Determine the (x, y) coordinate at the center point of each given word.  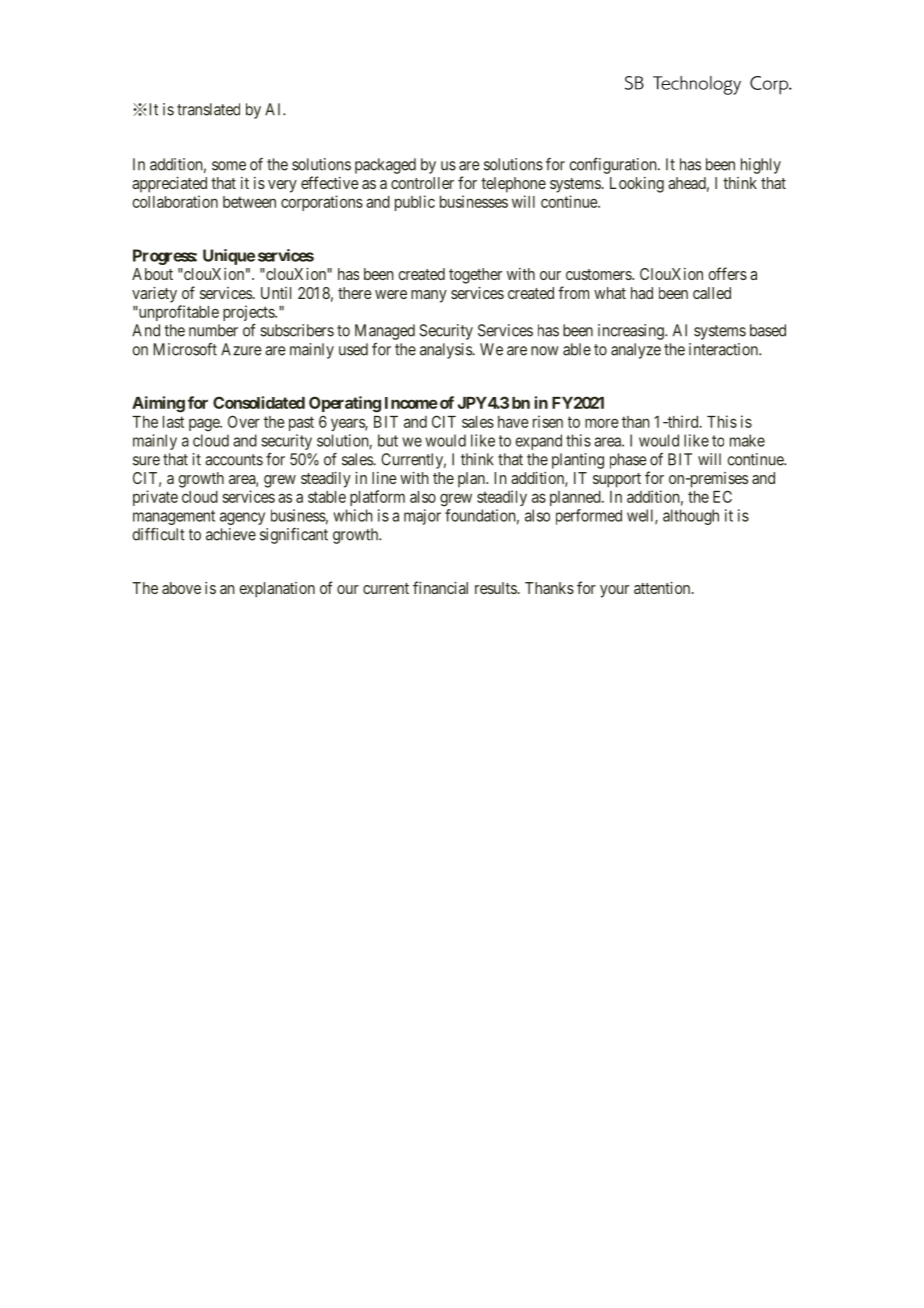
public (415, 203)
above (181, 588)
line (384, 478)
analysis (446, 351)
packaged (385, 166)
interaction (724, 349)
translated (208, 109)
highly (761, 166)
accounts (234, 460)
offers (727, 273)
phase (628, 461)
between (249, 202)
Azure (241, 349)
